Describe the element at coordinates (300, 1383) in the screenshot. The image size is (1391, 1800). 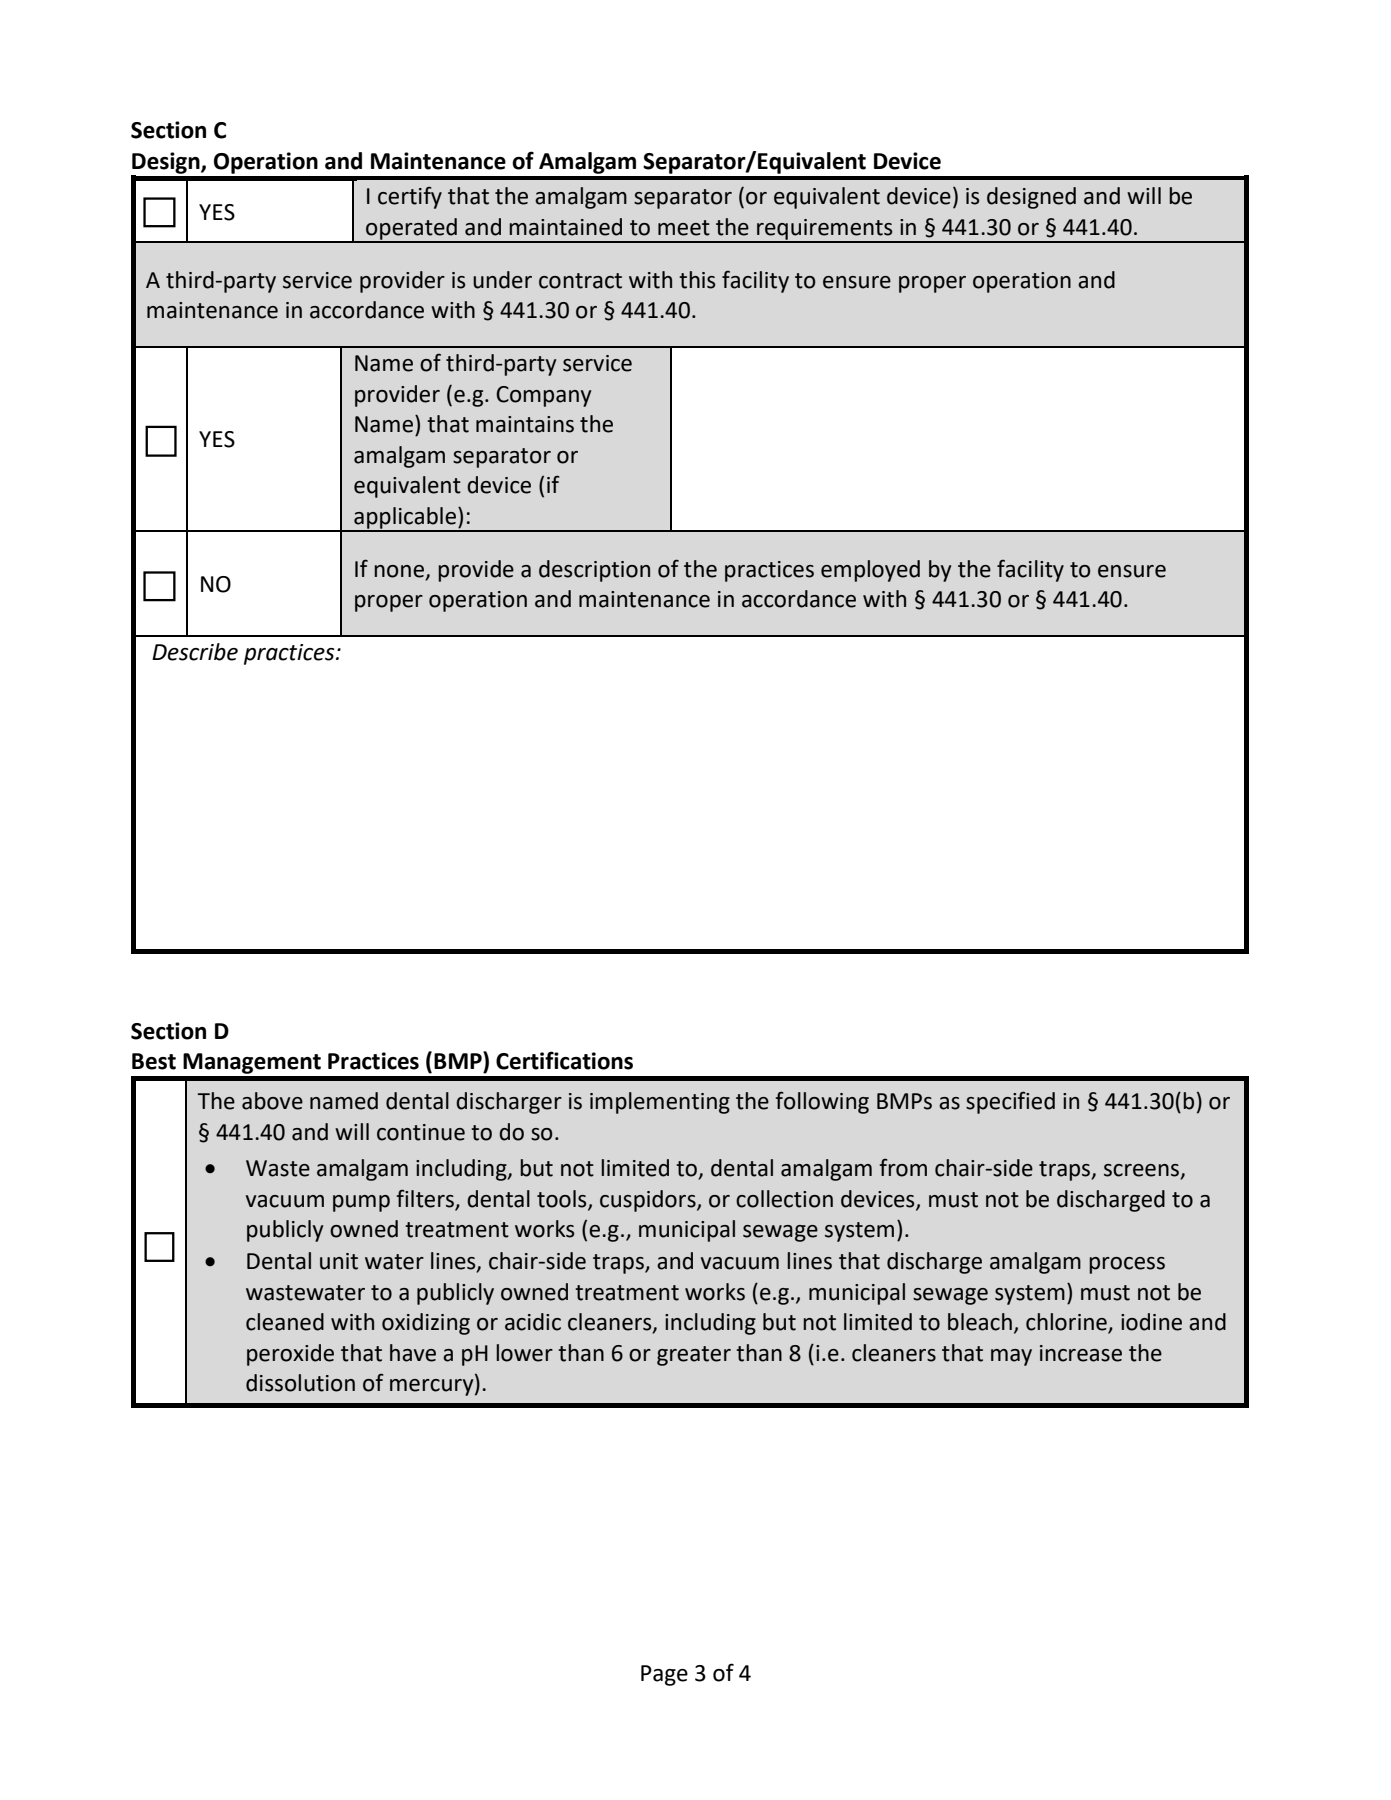
I see `dissolution` at that location.
